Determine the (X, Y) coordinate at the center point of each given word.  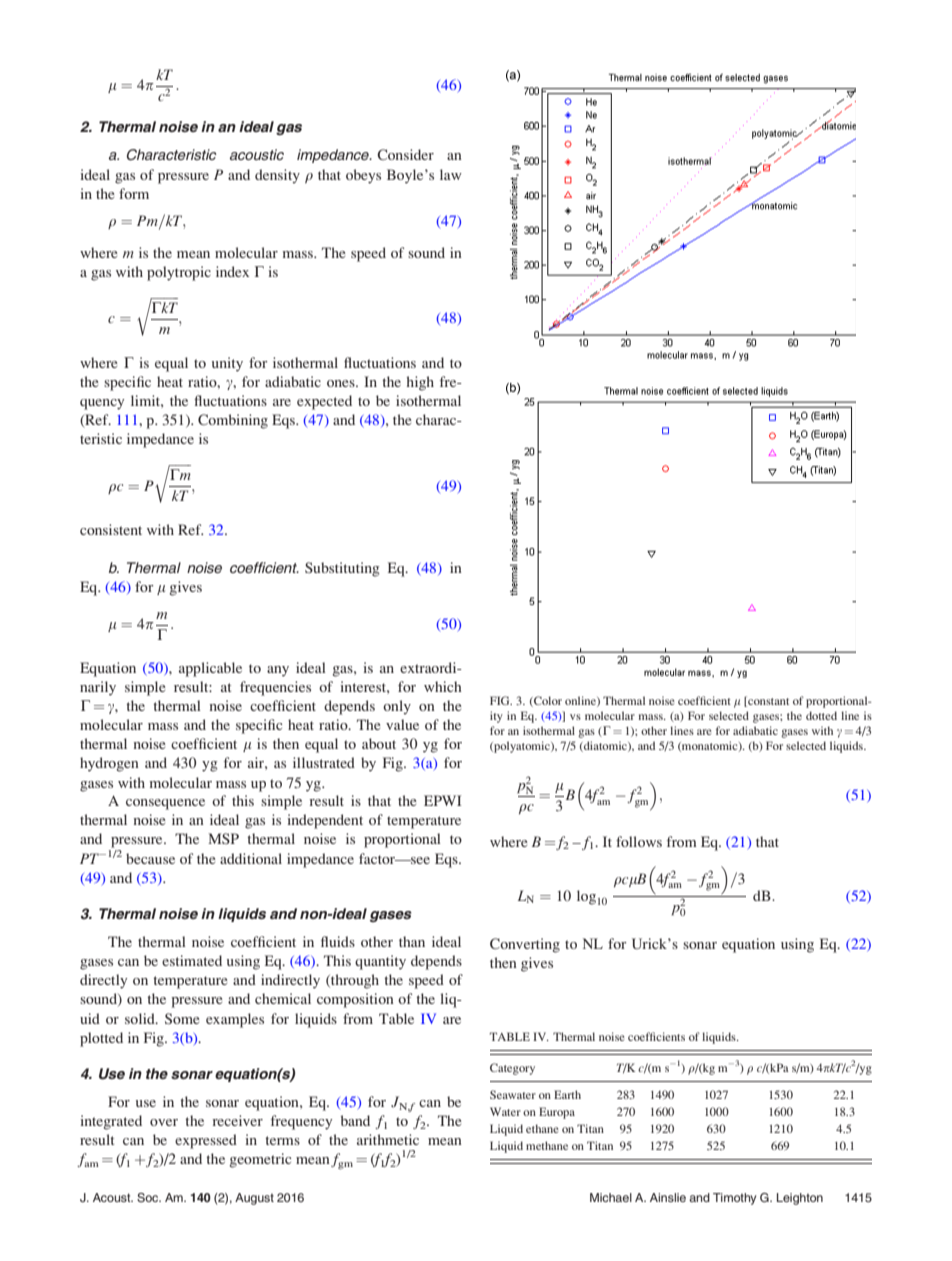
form (134, 193)
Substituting (342, 569)
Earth (567, 1094)
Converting (525, 945)
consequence (165, 804)
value (402, 724)
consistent (111, 529)
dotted (821, 715)
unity (227, 364)
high (420, 383)
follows (639, 841)
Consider (405, 154)
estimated (192, 960)
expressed (206, 1141)
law (451, 174)
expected (324, 402)
